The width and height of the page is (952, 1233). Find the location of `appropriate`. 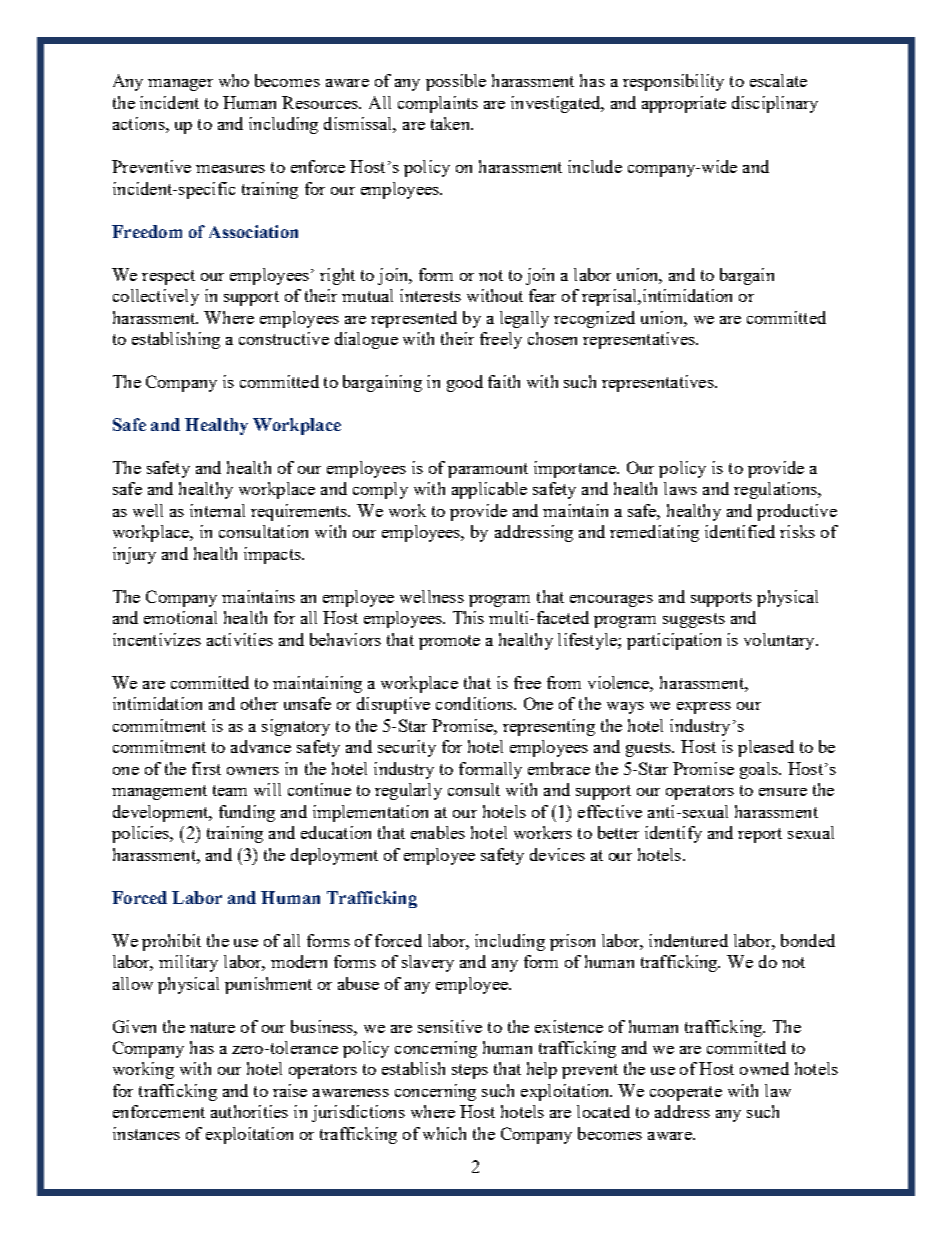

appropriate is located at coordinates (684, 104).
